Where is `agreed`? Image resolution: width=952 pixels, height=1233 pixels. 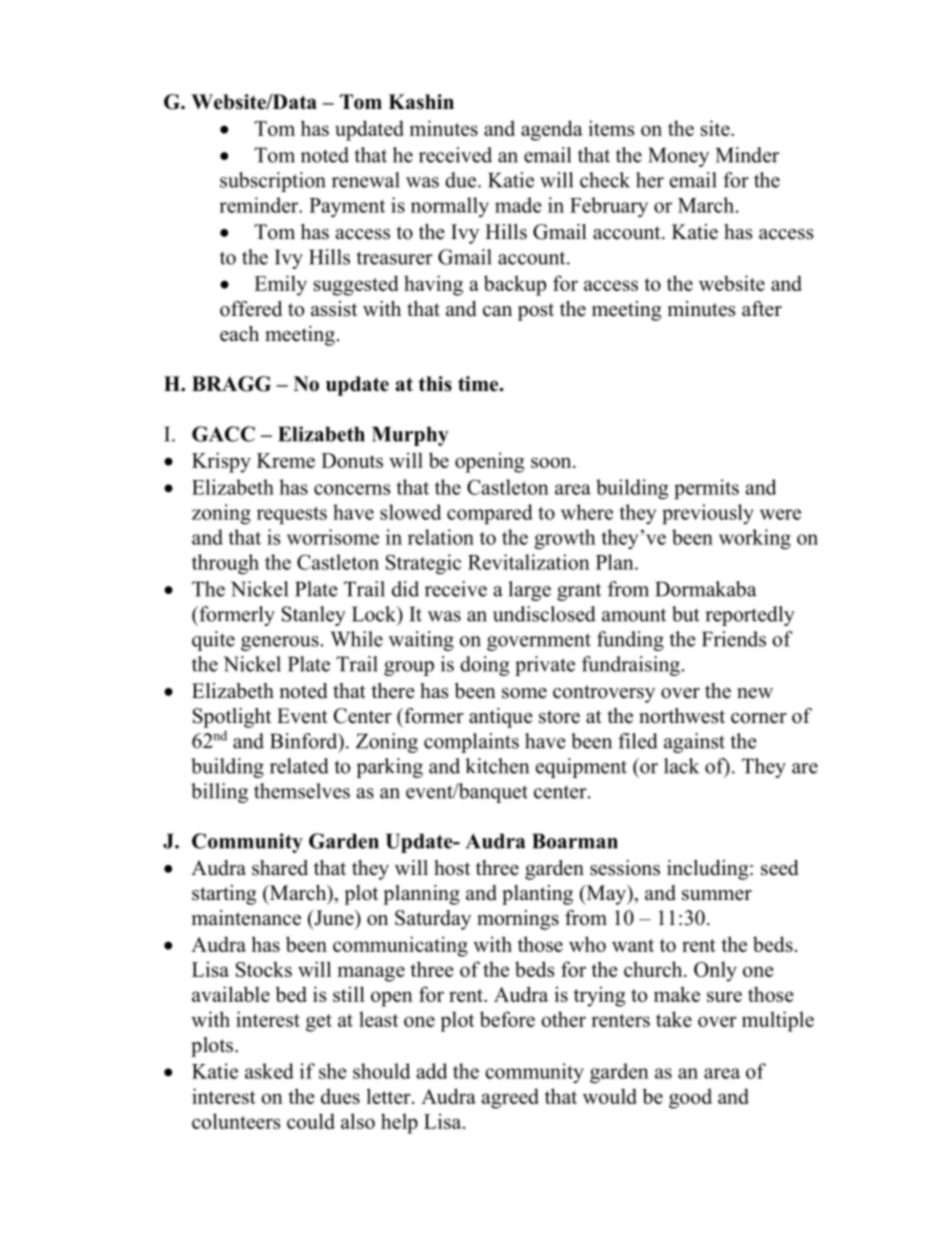
agreed is located at coordinates (510, 1098).
